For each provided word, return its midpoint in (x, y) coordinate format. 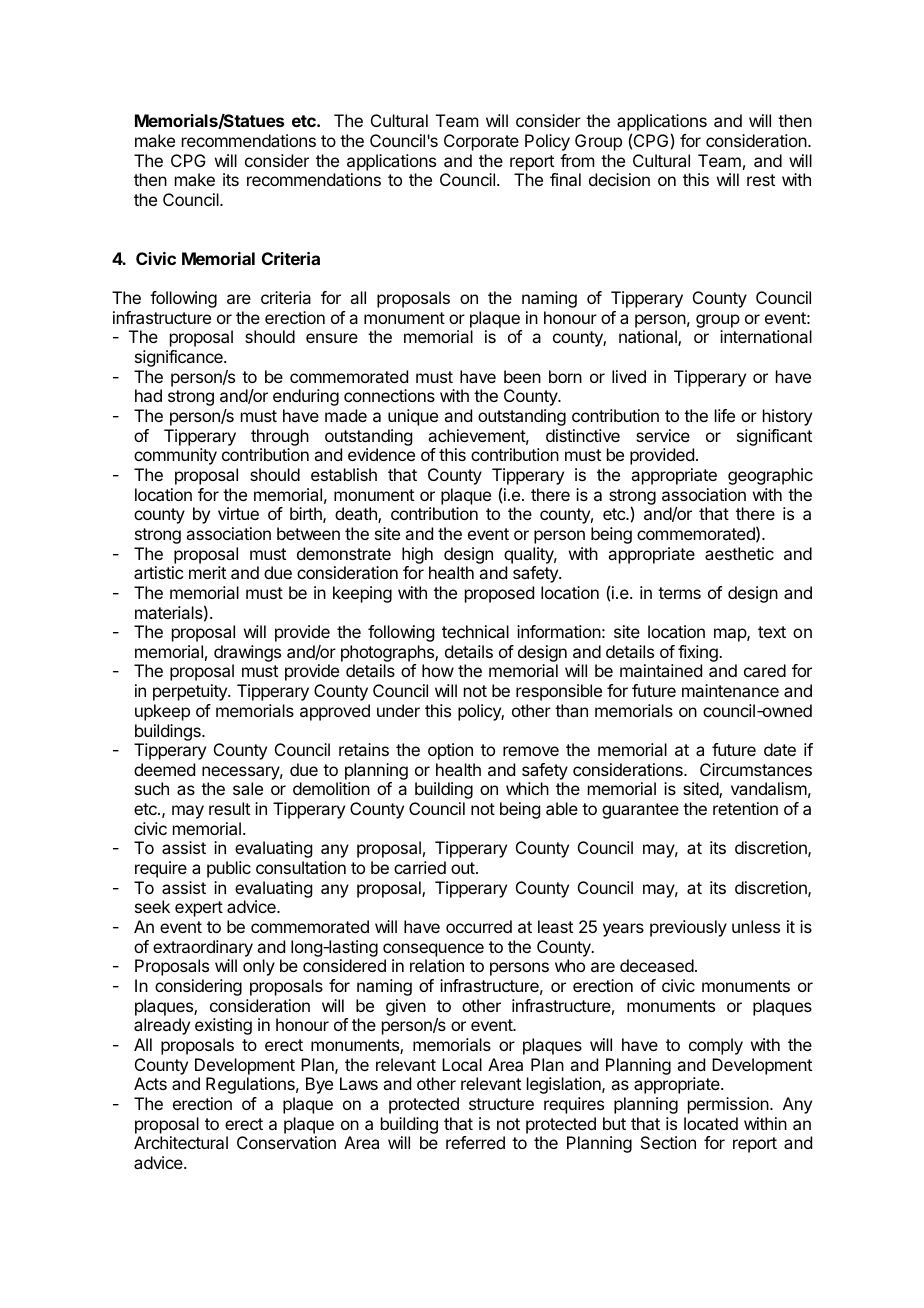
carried (420, 867)
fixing (699, 655)
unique (413, 417)
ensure (332, 338)
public (229, 869)
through (280, 439)
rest (761, 180)
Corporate (481, 142)
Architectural (181, 1142)
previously (688, 928)
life (725, 415)
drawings (247, 655)
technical (475, 631)
